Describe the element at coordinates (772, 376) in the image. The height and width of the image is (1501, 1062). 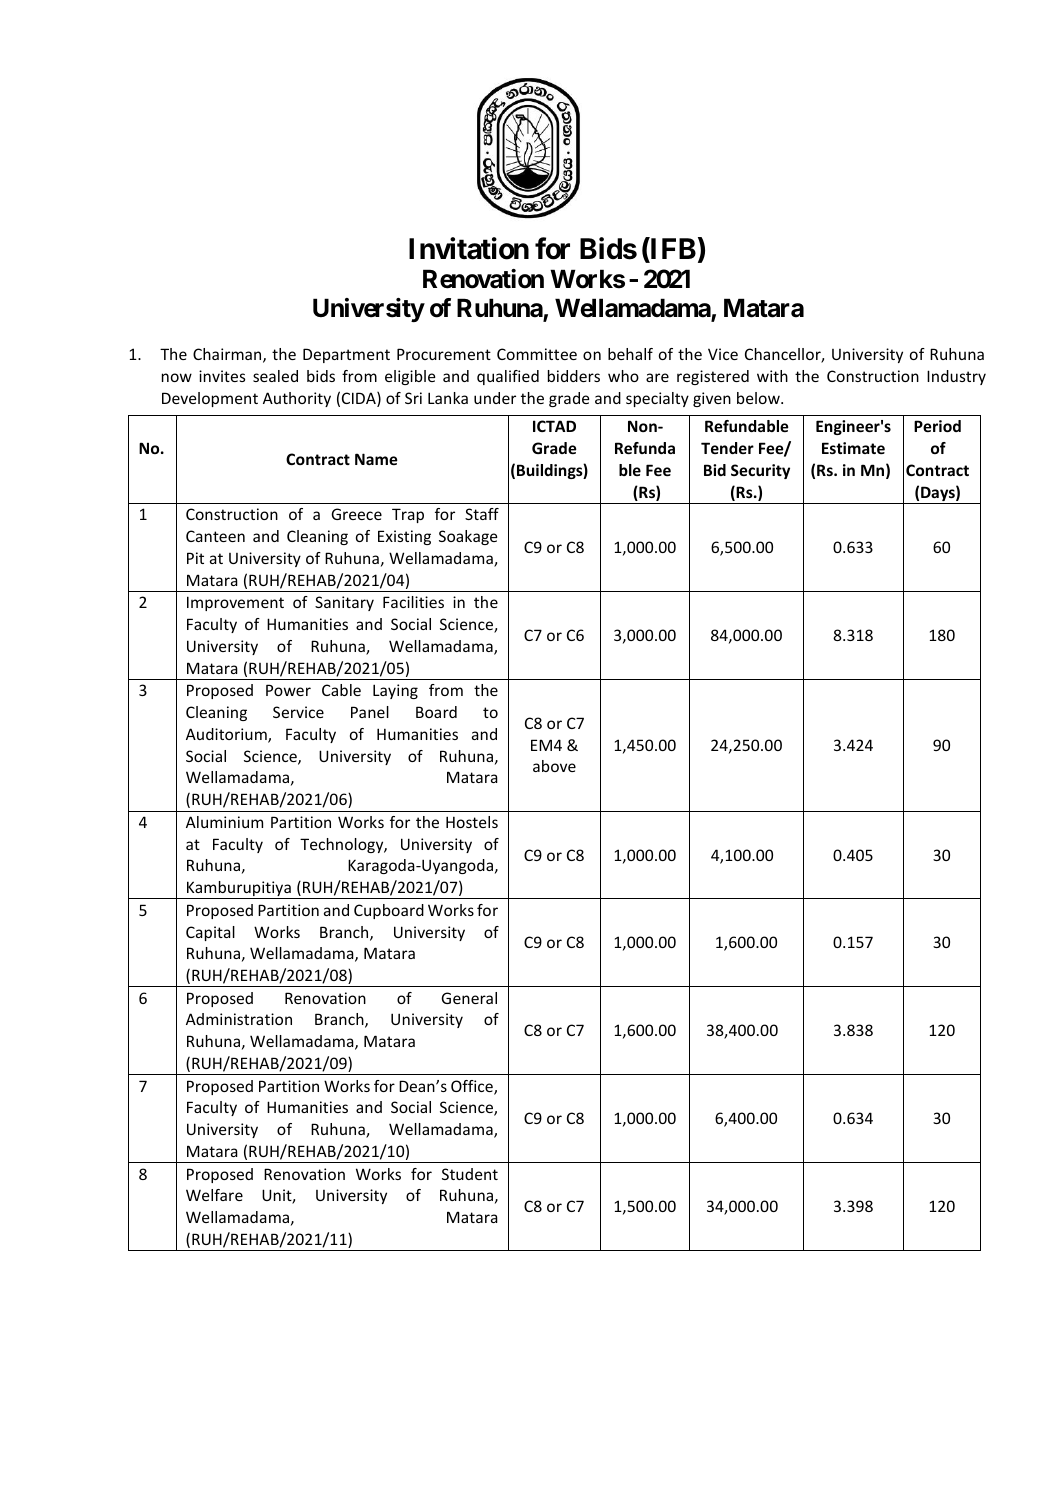
I see `with` at that location.
